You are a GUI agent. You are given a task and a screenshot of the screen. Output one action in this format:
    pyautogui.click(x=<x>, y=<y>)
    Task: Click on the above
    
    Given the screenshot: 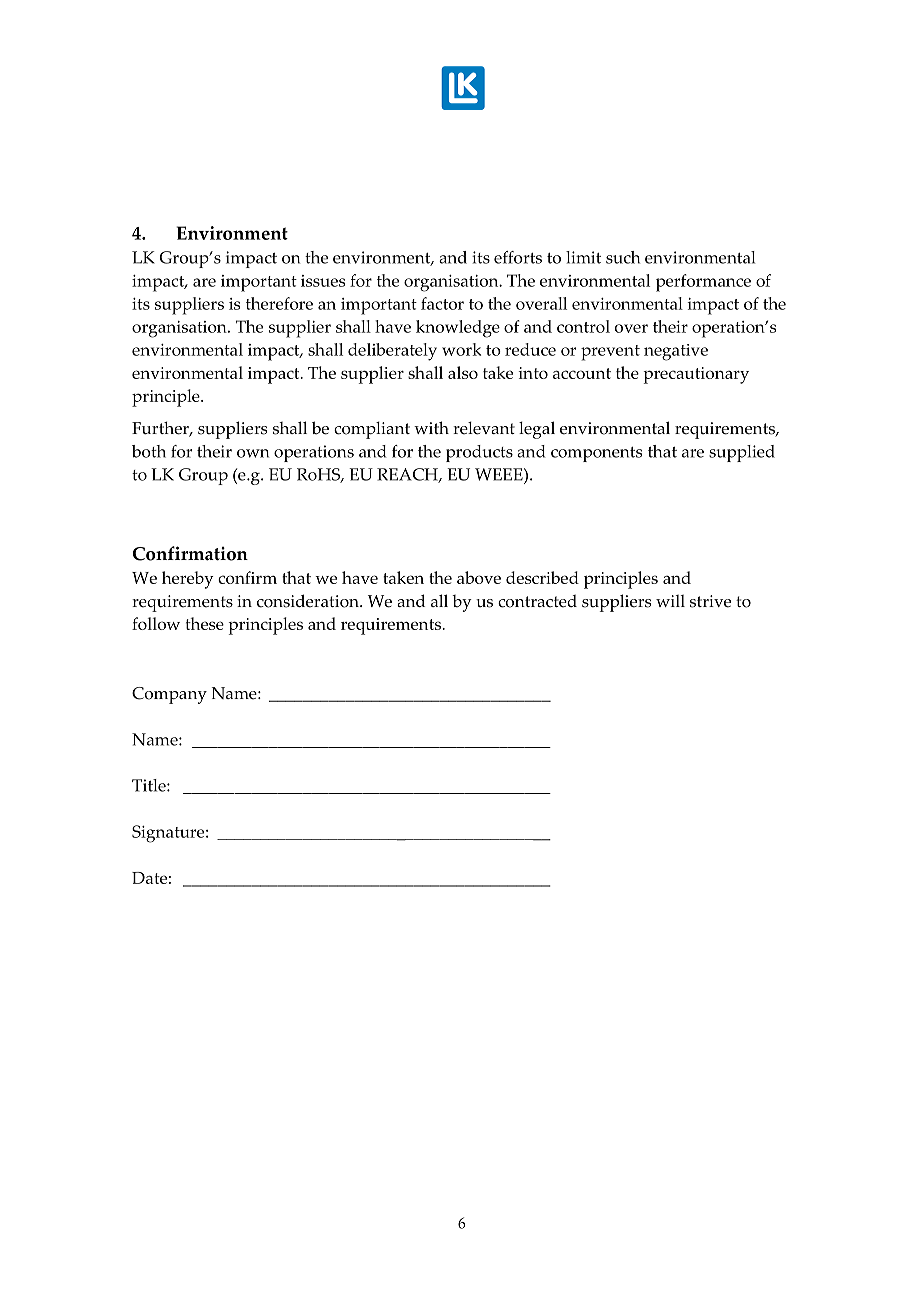 What is the action you would take?
    pyautogui.click(x=479, y=577)
